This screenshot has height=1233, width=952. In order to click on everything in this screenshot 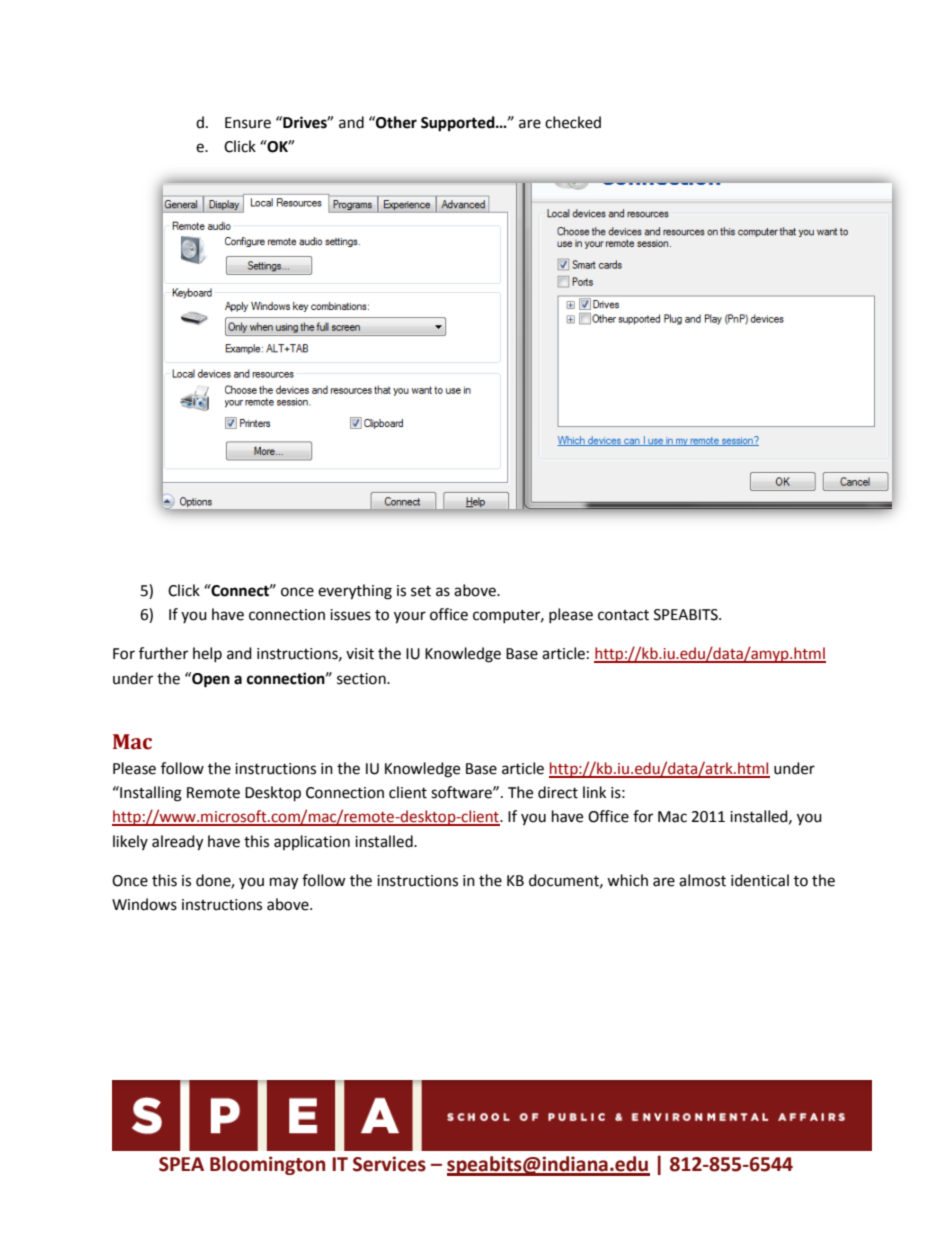, I will do `click(355, 592)`.
